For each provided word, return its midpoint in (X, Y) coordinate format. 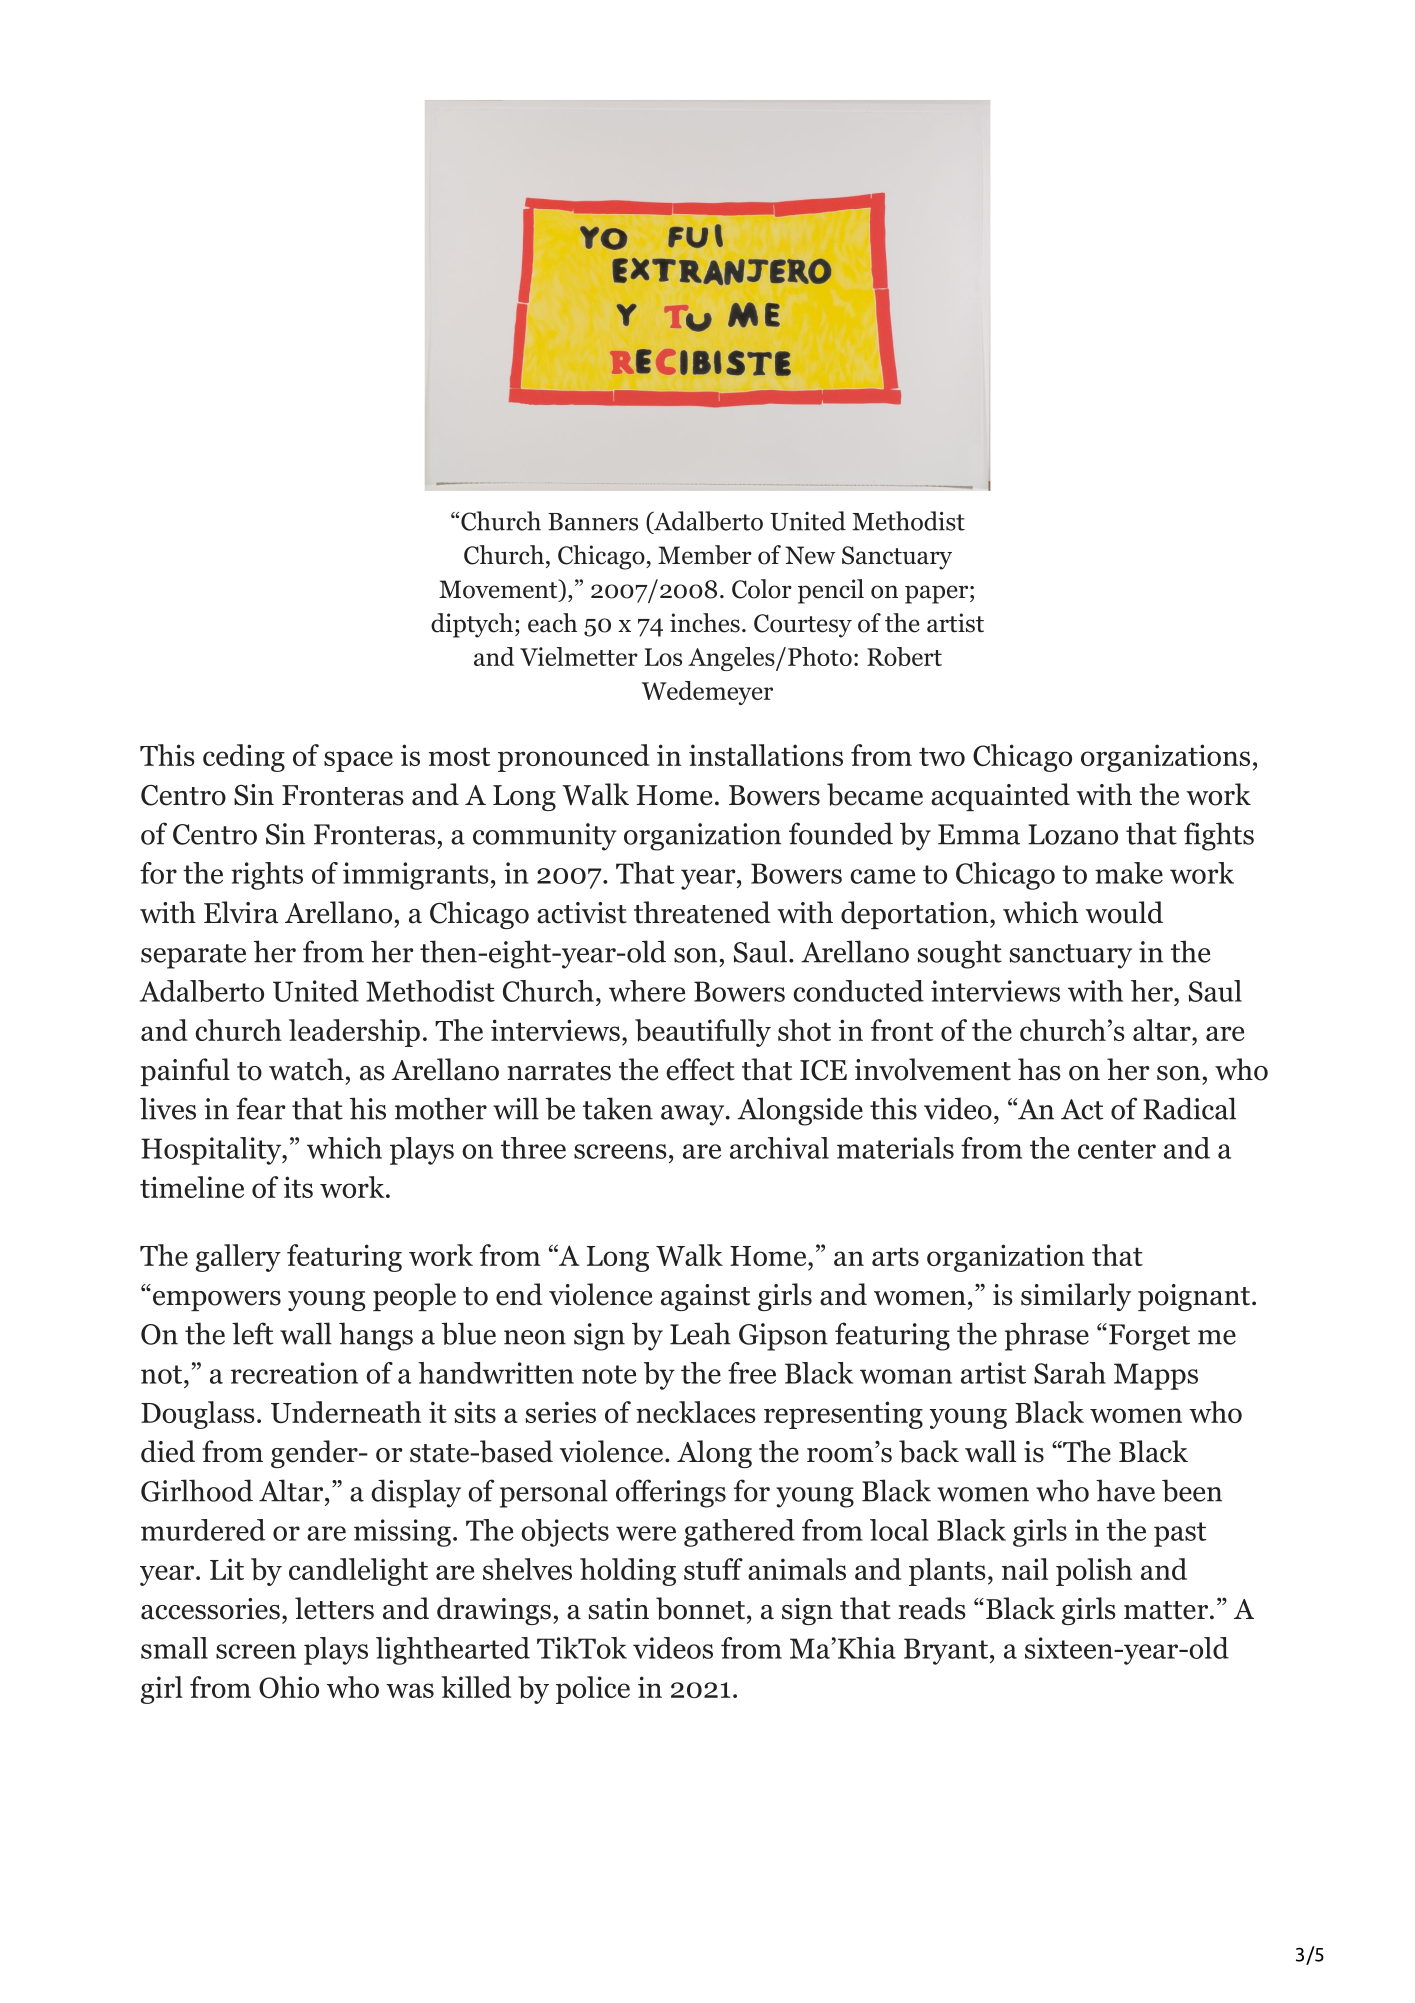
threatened (702, 912)
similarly (1076, 1297)
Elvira (241, 912)
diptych (472, 625)
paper (936, 594)
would (1124, 912)
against (705, 1297)
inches (705, 623)
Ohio (289, 1687)
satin (619, 1609)
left (252, 1333)
